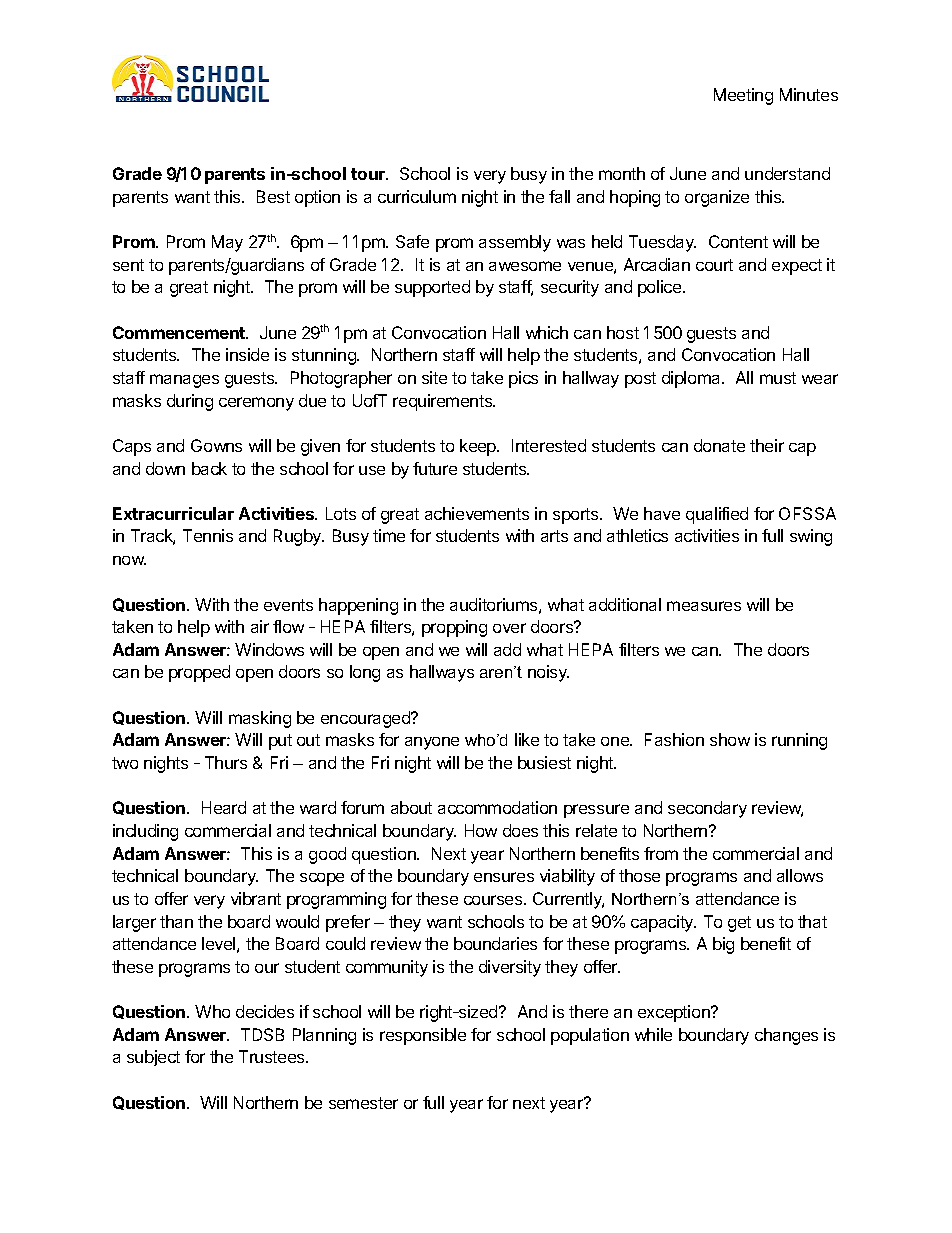 The height and width of the page is (1233, 952). I want to click on measures, so click(704, 606).
